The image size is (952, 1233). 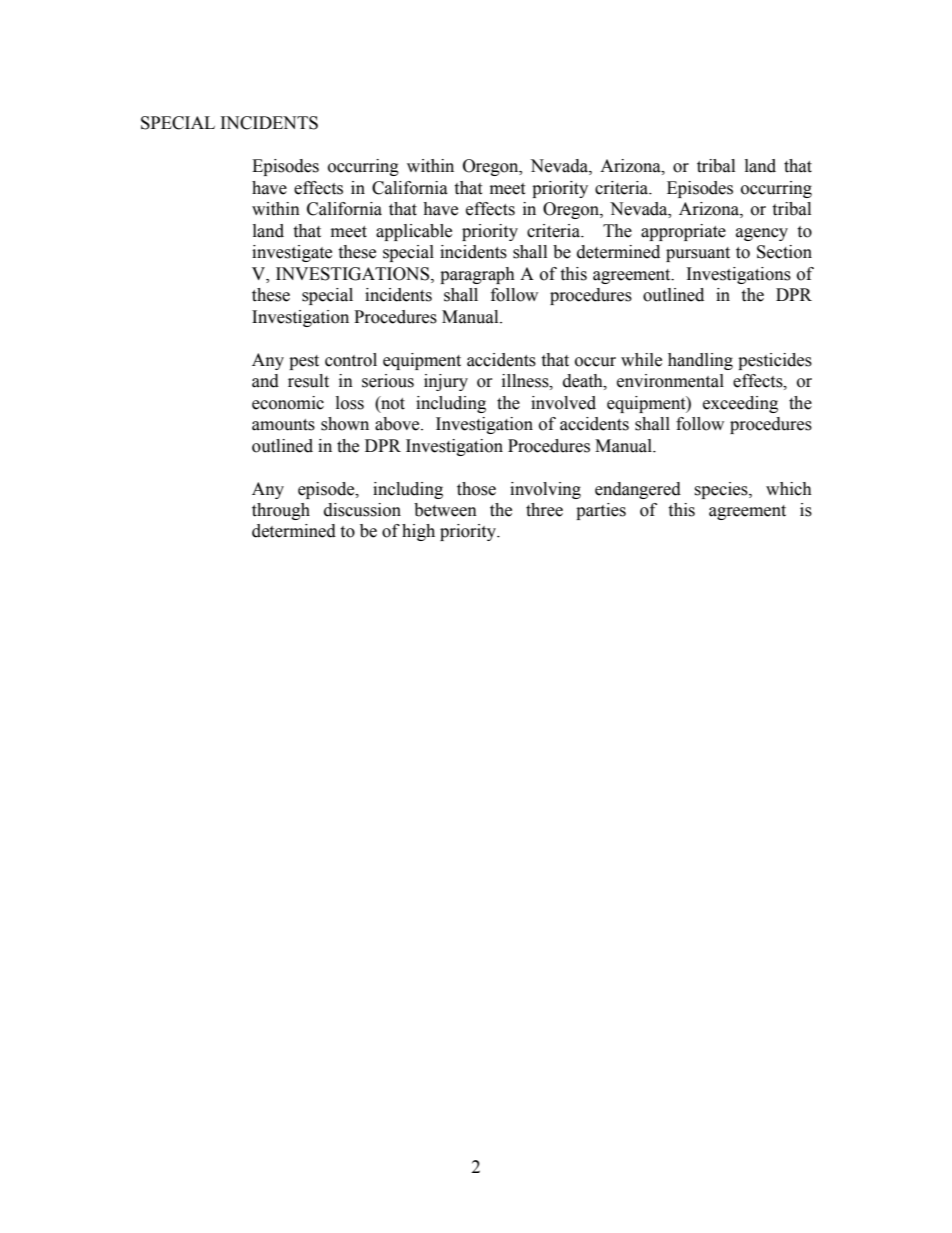 What do you see at coordinates (362, 510) in the image?
I see `discussion` at bounding box center [362, 510].
